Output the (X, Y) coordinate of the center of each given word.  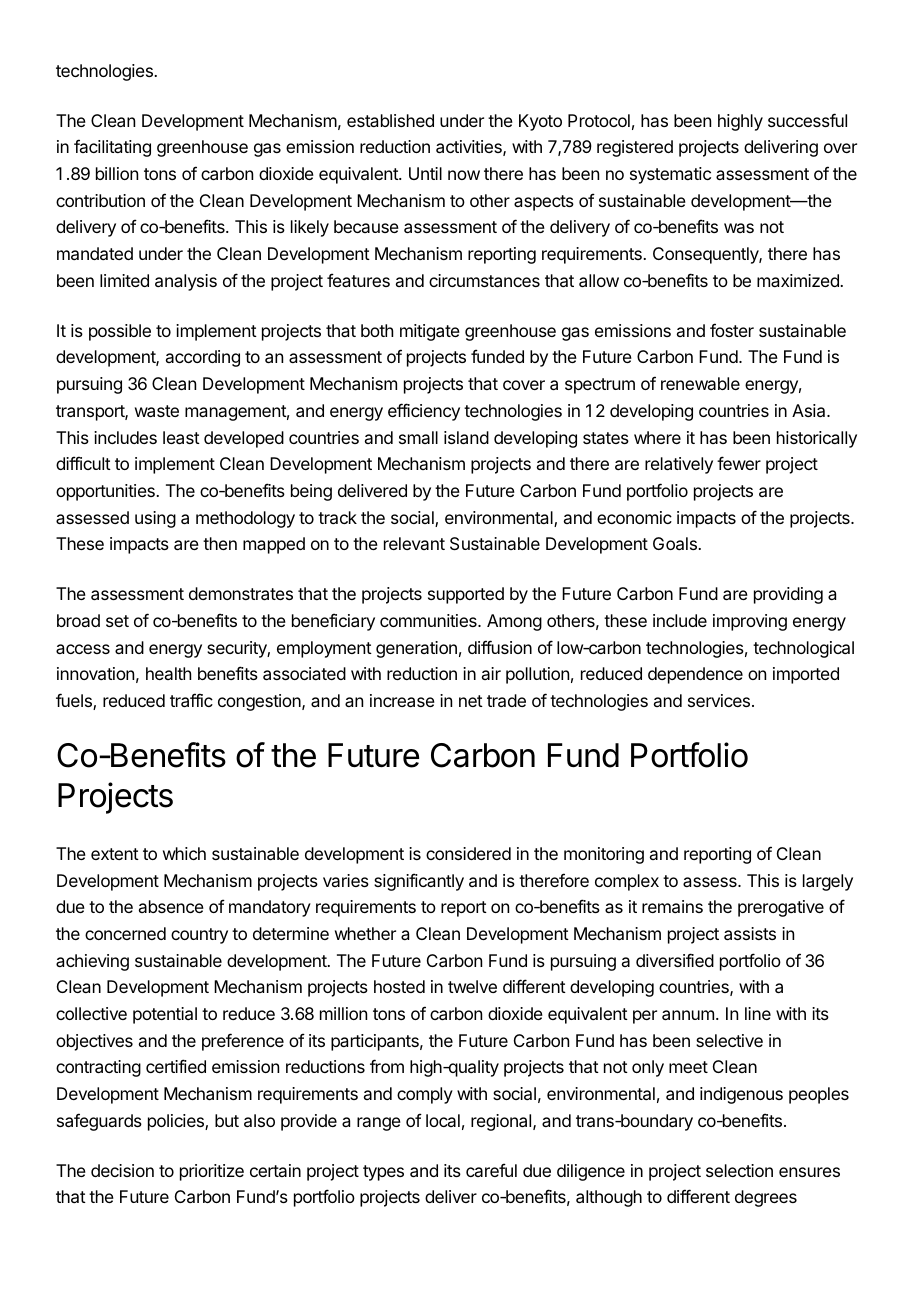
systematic (670, 175)
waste (157, 411)
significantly (419, 882)
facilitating (112, 148)
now (464, 175)
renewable (700, 383)
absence (171, 906)
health (168, 673)
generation (416, 649)
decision (122, 1170)
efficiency (424, 412)
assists (750, 933)
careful (491, 1170)
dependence (695, 675)
